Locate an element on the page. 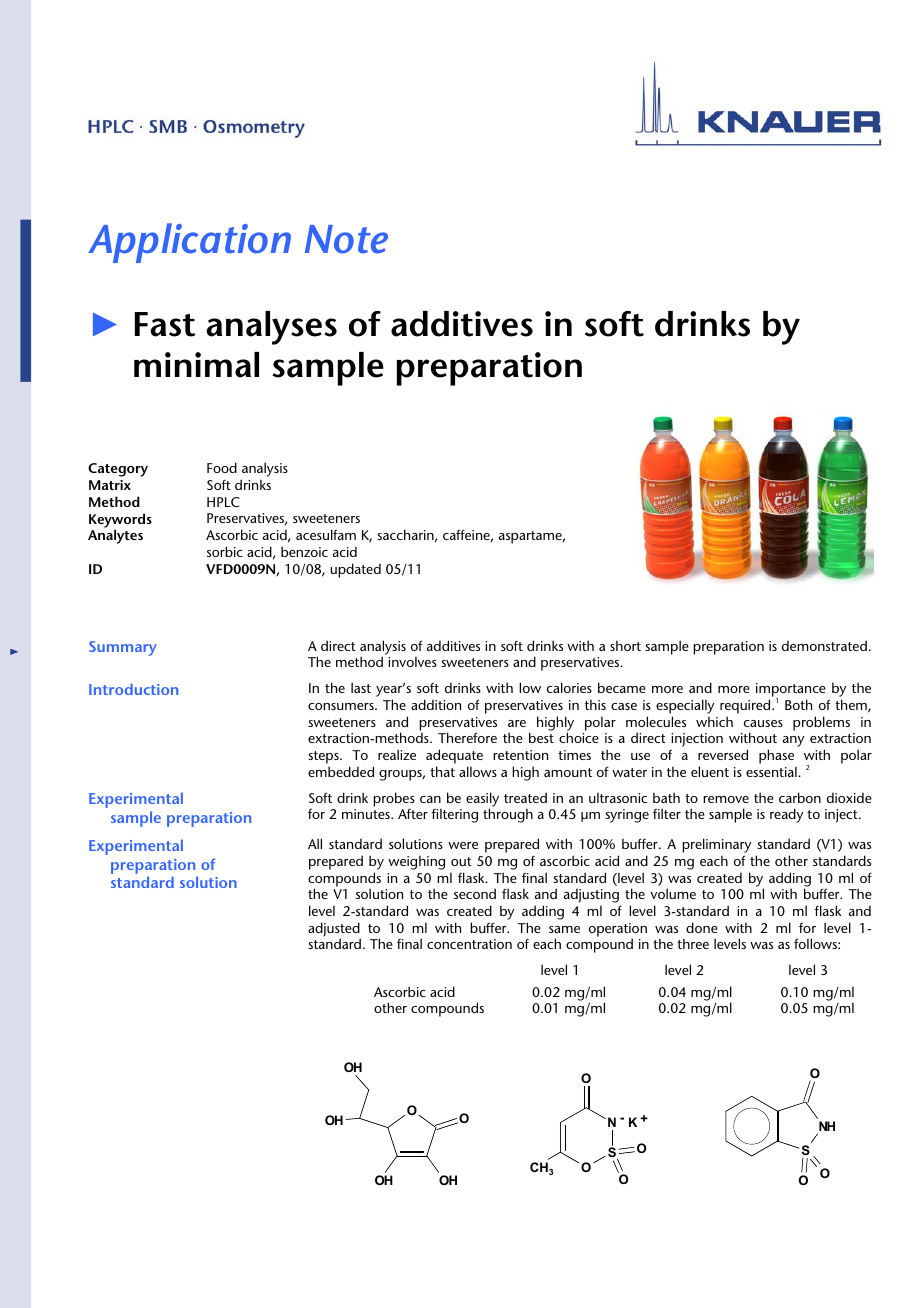  phase is located at coordinates (777, 758).
